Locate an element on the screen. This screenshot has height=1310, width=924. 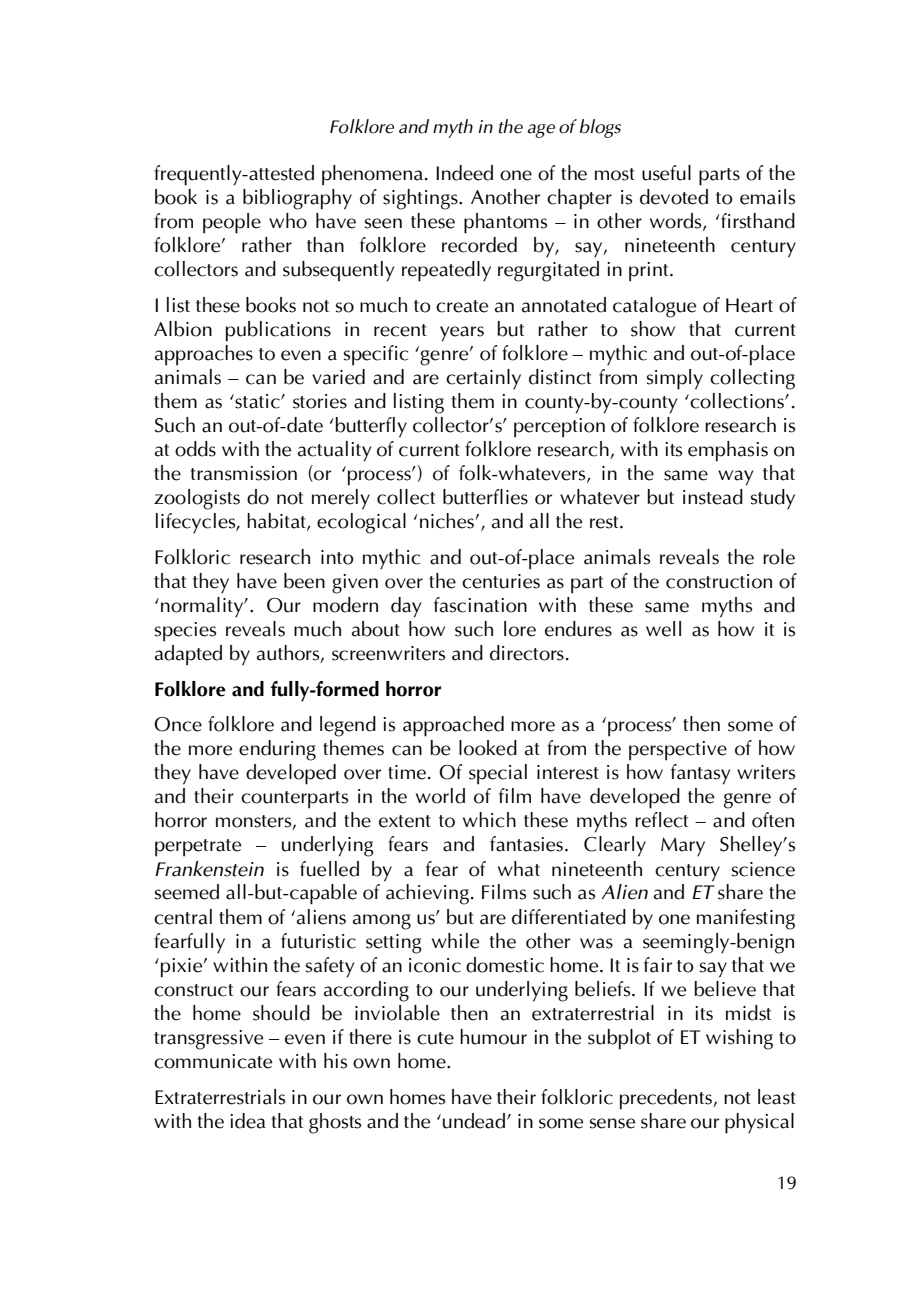
Indeed is located at coordinates (464, 173).
